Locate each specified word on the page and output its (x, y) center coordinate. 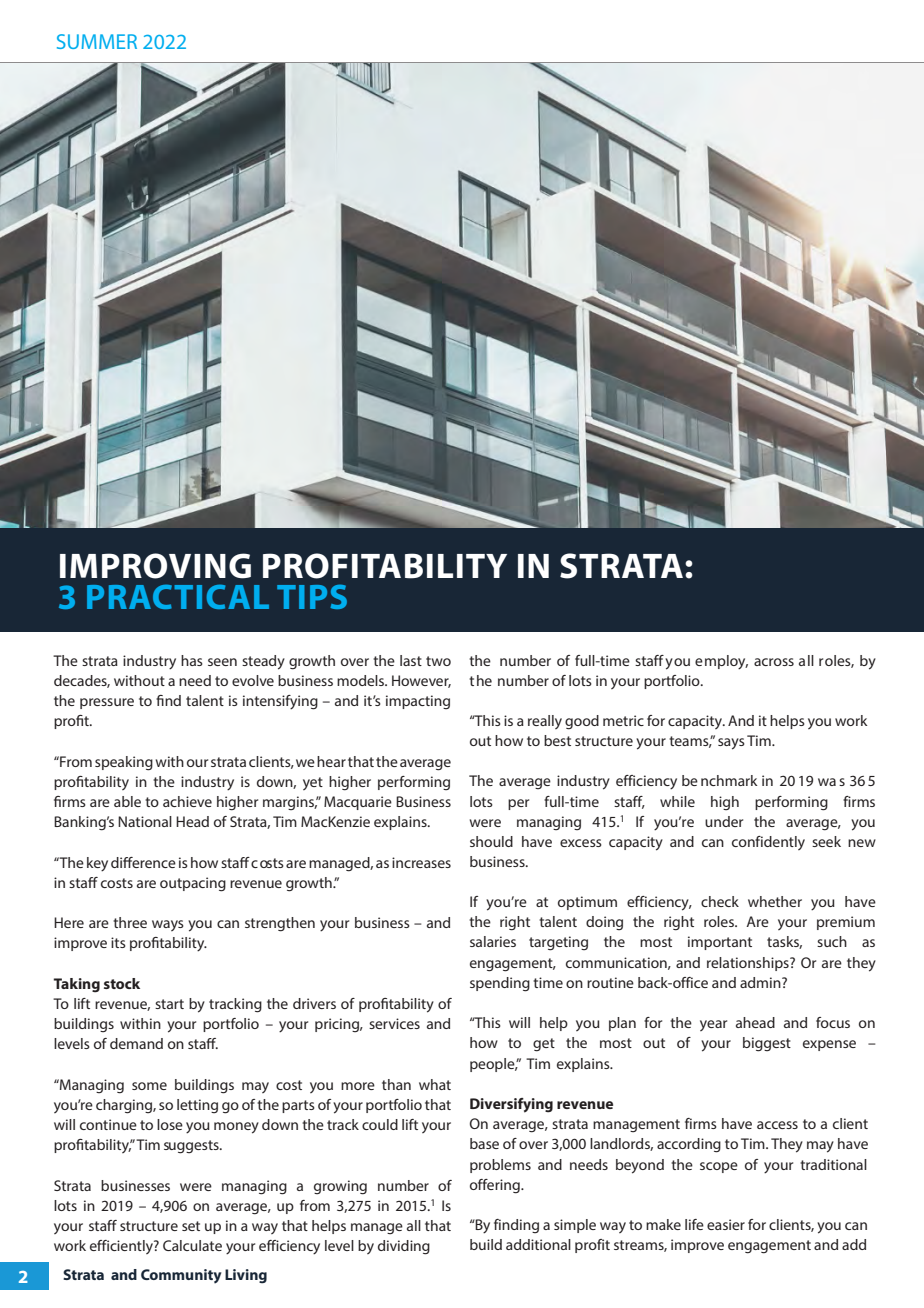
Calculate (192, 1245)
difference (143, 862)
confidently (768, 843)
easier (726, 1224)
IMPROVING (155, 566)
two (438, 661)
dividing (404, 1247)
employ (721, 662)
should (491, 841)
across (774, 662)
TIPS (312, 597)
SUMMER (97, 41)
